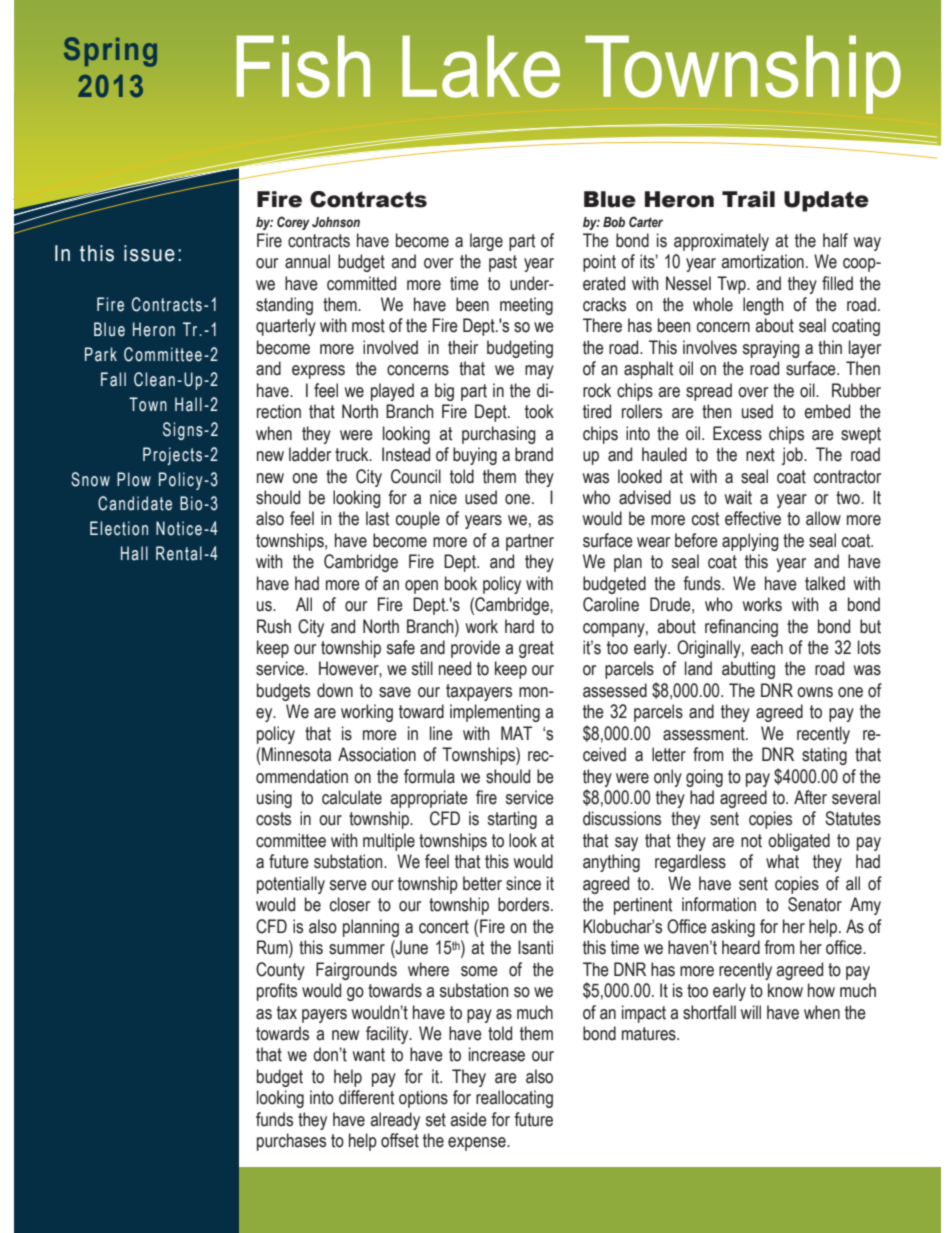 This screenshot has height=1233, width=952. Describe the element at coordinates (481, 66) in the screenshot. I see `Lake` at that location.
